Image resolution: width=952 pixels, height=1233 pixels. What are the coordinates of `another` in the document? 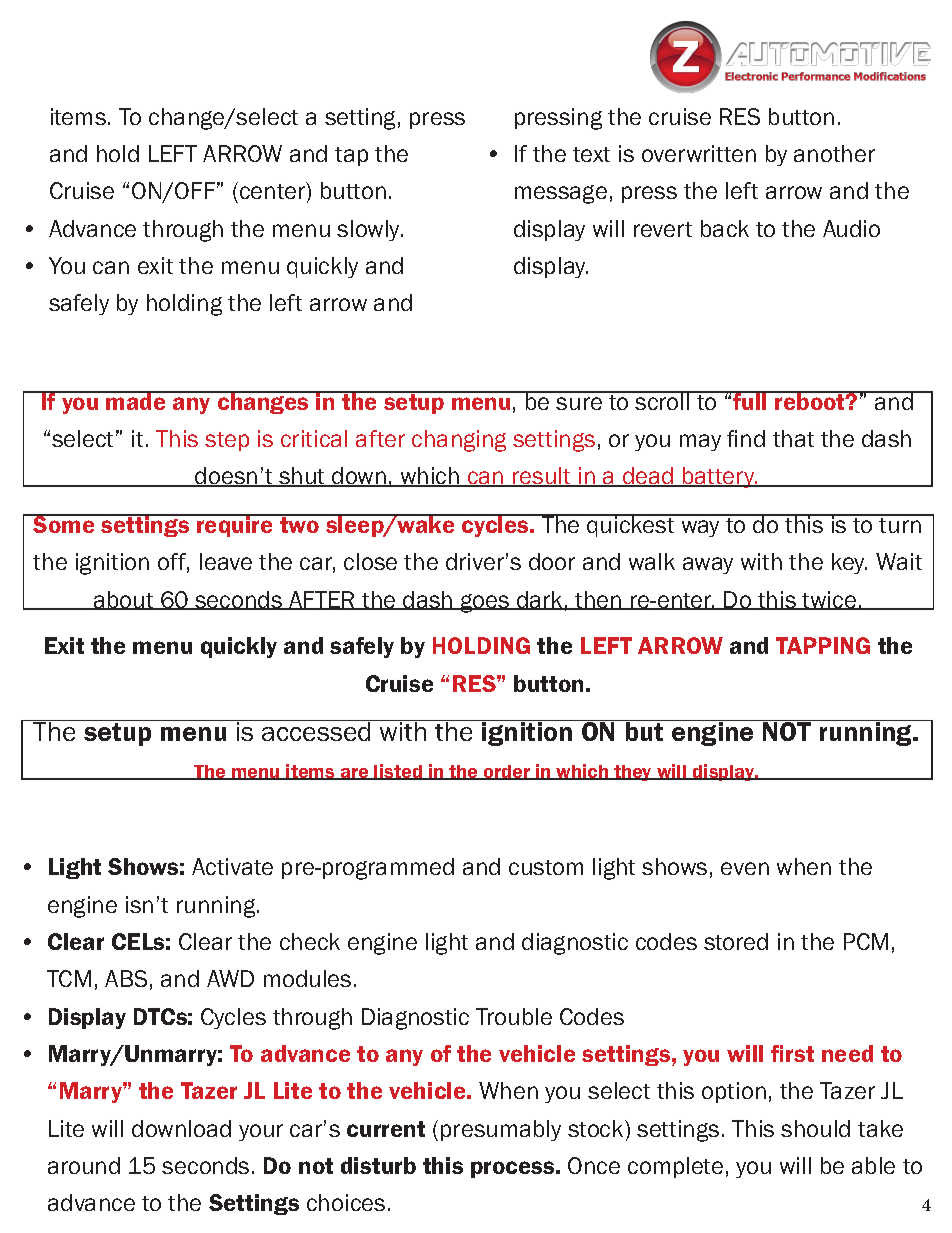 It's located at (834, 153).
